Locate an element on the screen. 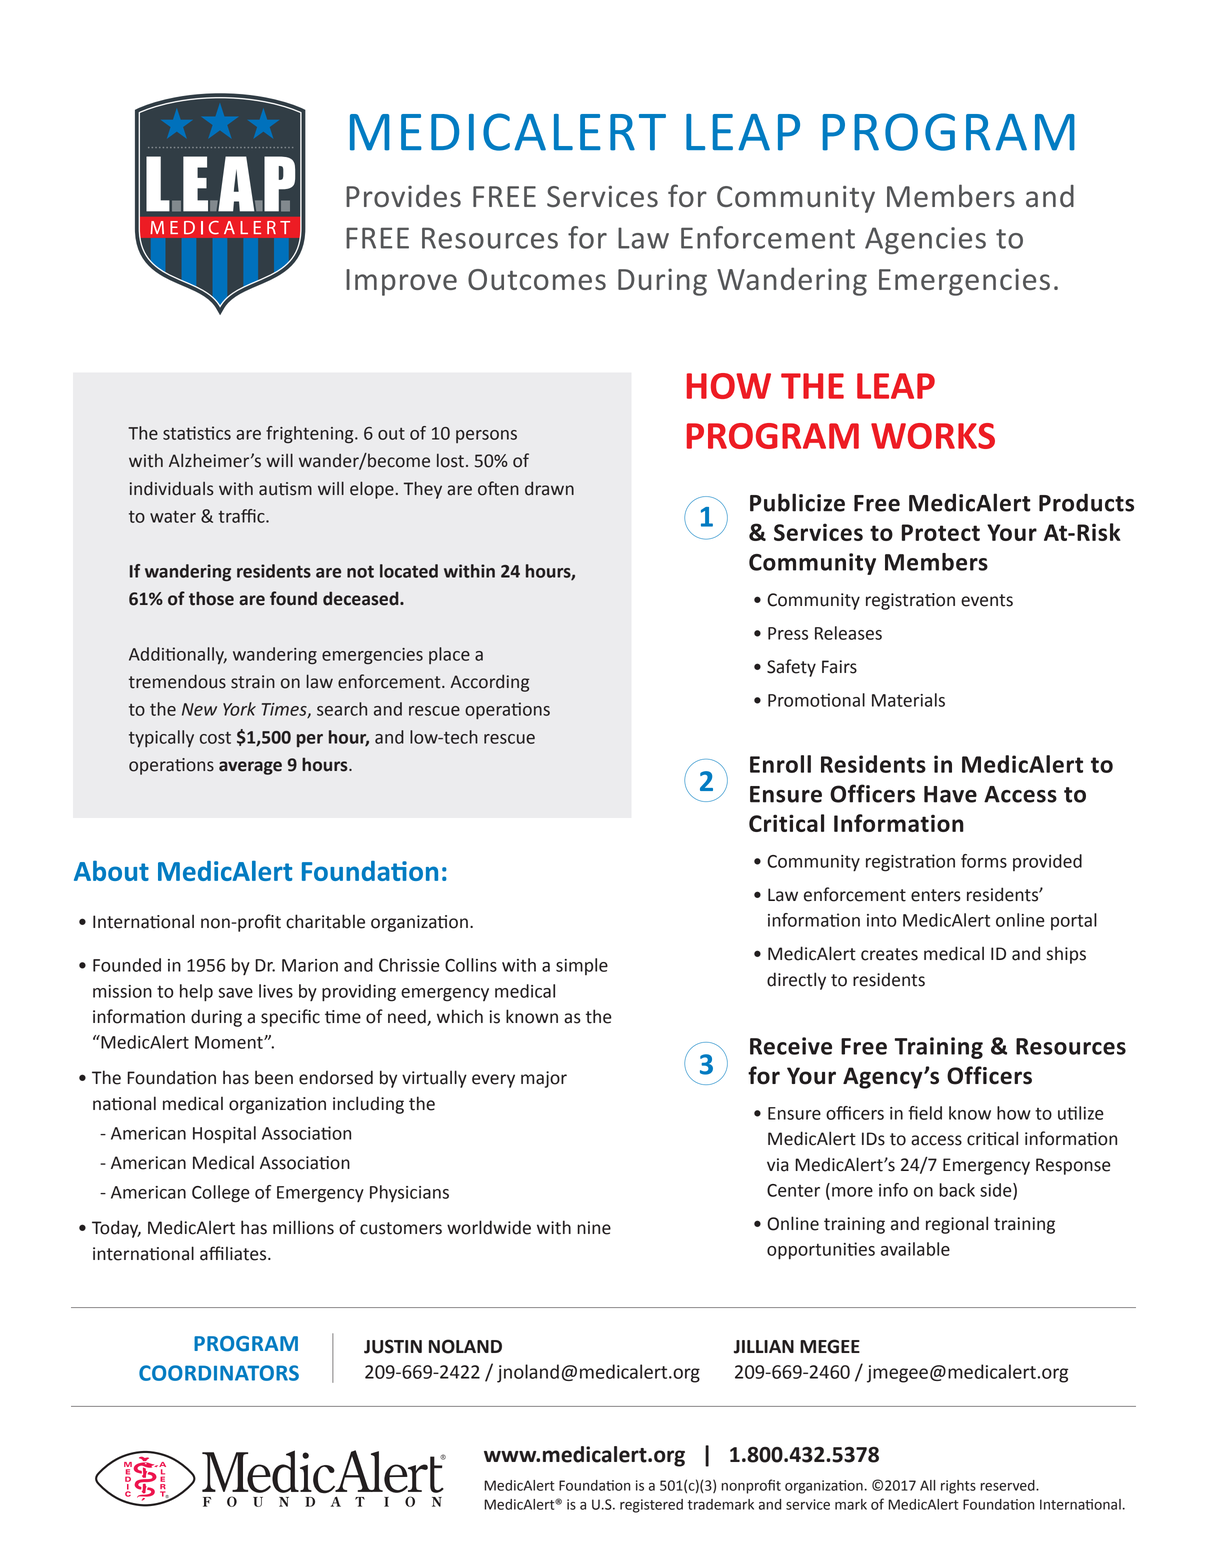  nine is located at coordinates (594, 1228).
